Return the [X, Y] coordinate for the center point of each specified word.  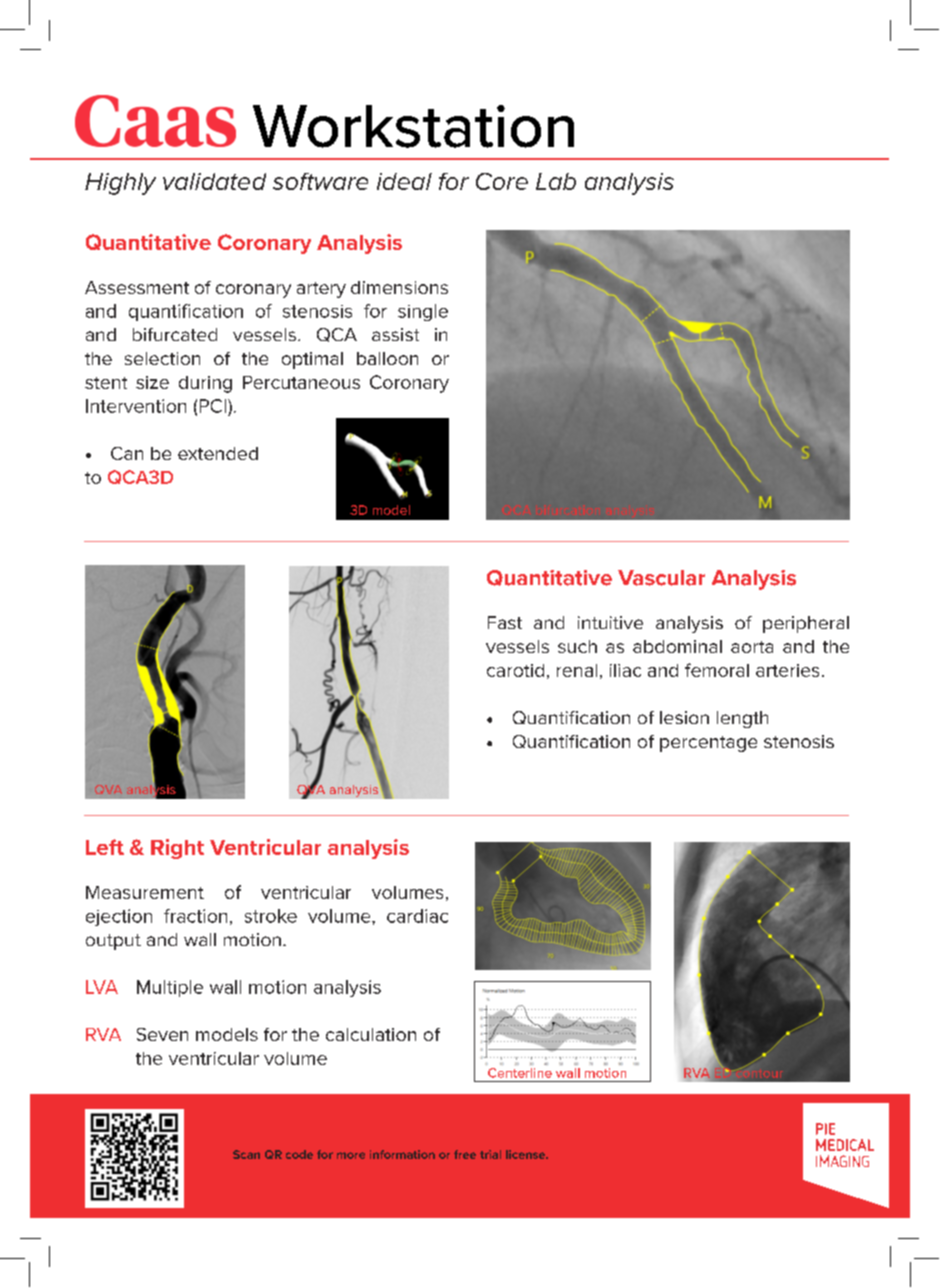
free [465, 1154]
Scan [246, 1154]
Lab [556, 181]
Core [502, 181]
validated [214, 181]
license [527, 1154]
